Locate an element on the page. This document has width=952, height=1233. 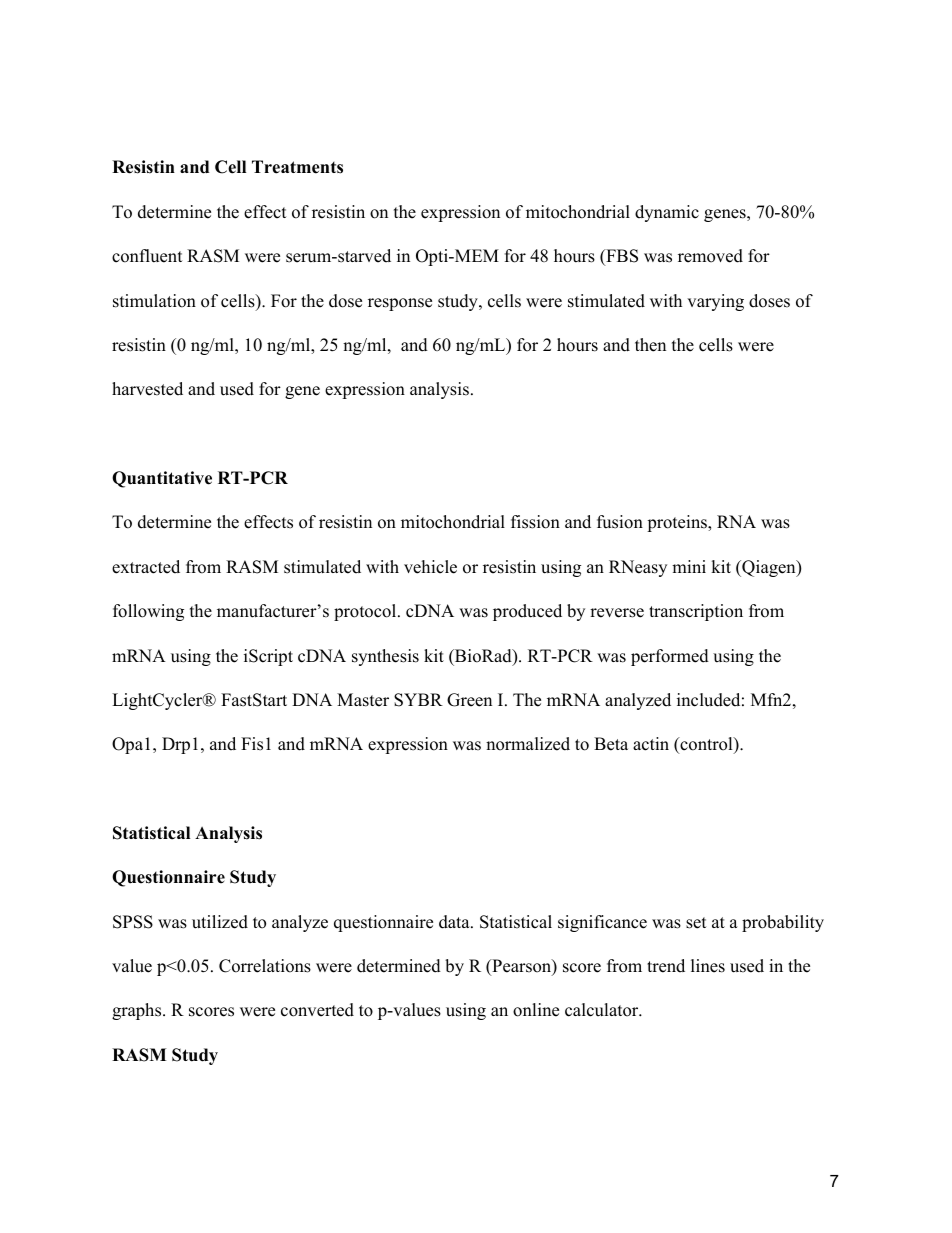
online is located at coordinates (536, 1010).
